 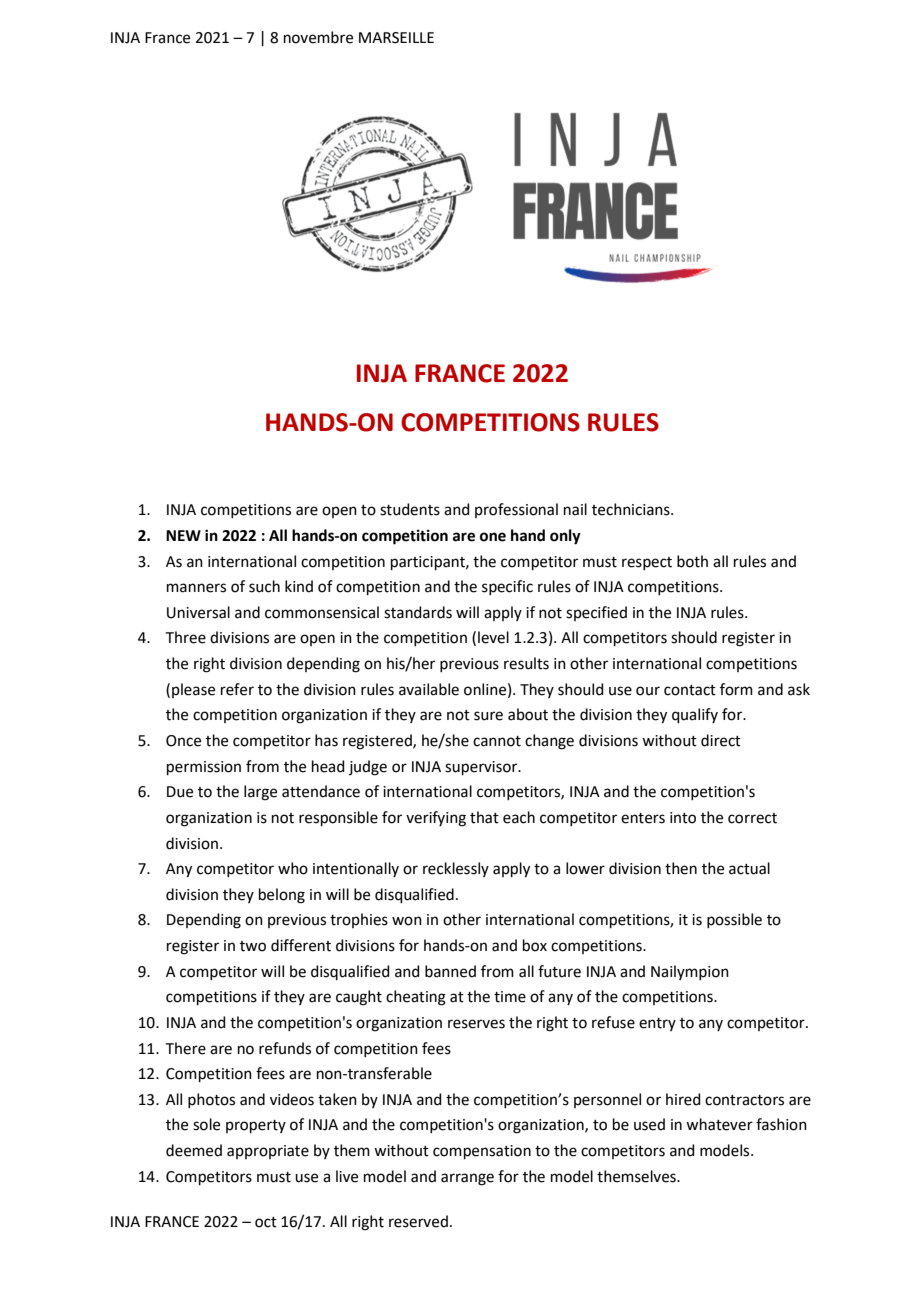 What do you see at coordinates (396, 38) in the screenshot?
I see `MARSEILLE` at bounding box center [396, 38].
